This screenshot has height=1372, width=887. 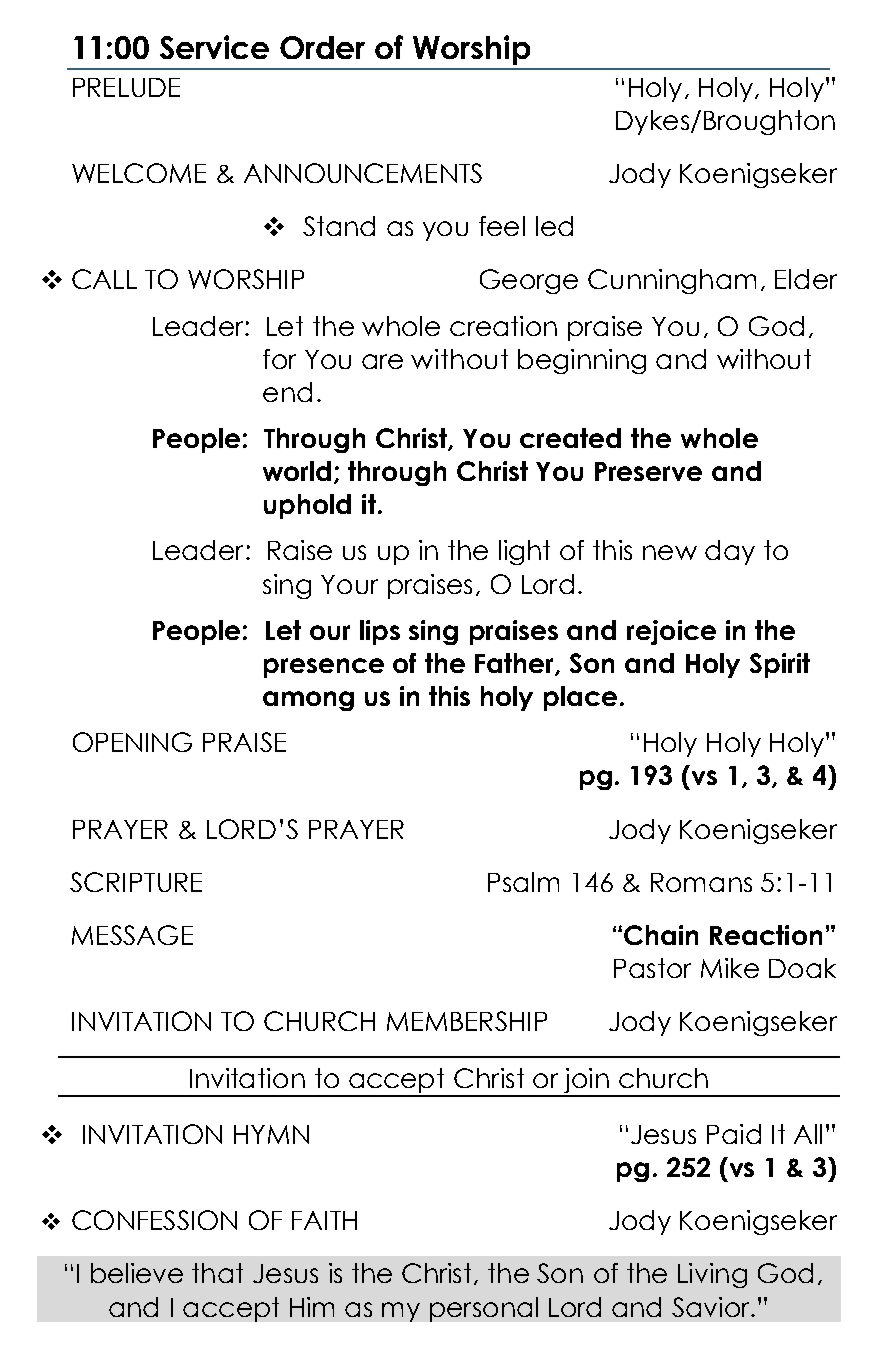 I want to click on light, so click(x=524, y=552).
